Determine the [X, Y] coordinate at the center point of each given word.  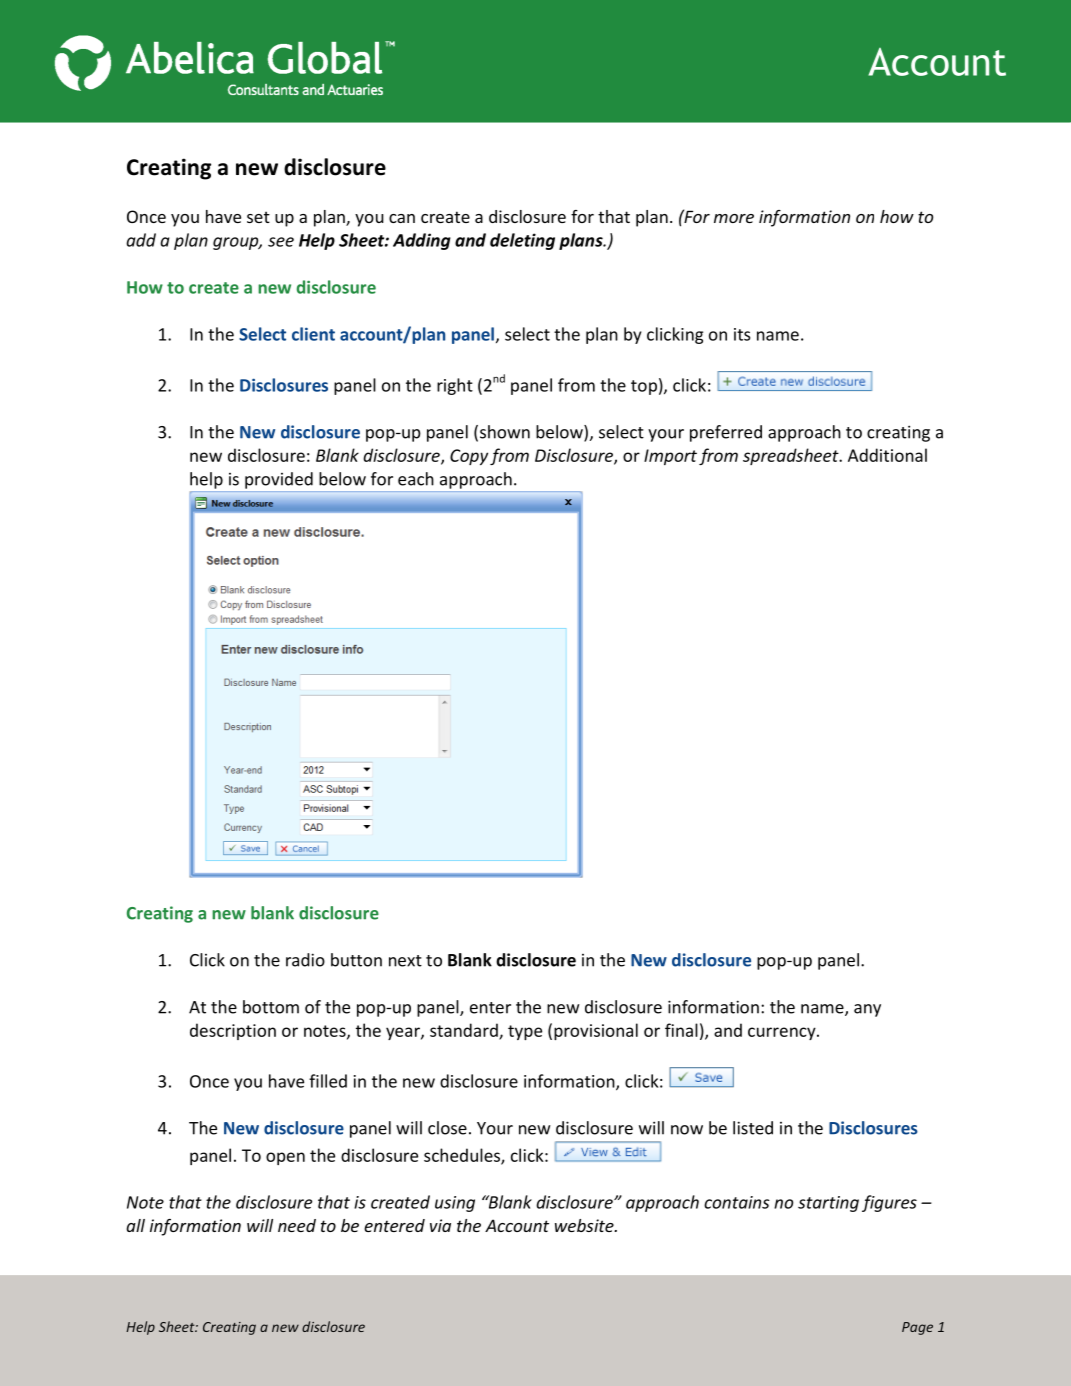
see [281, 242]
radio [305, 960]
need [297, 1225]
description [233, 1031]
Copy [469, 457]
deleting [522, 241]
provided [279, 480]
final [681, 1030]
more [734, 218]
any [867, 1010]
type [525, 1032]
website [585, 1225]
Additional [887, 455]
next [405, 961]
